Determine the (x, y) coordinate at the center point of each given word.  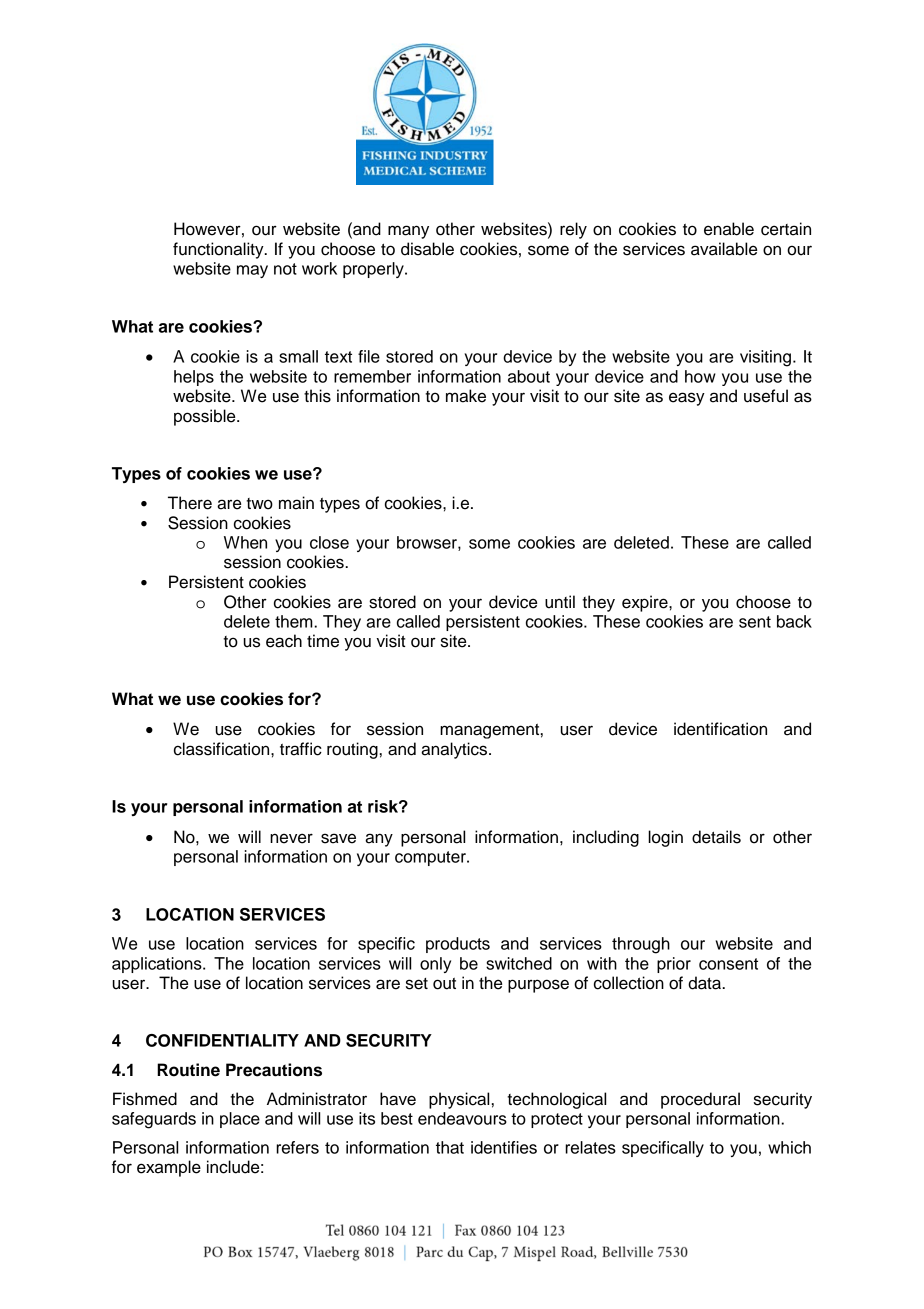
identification (720, 729)
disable (427, 249)
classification (223, 749)
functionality (219, 250)
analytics (454, 750)
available (724, 249)
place (240, 1120)
